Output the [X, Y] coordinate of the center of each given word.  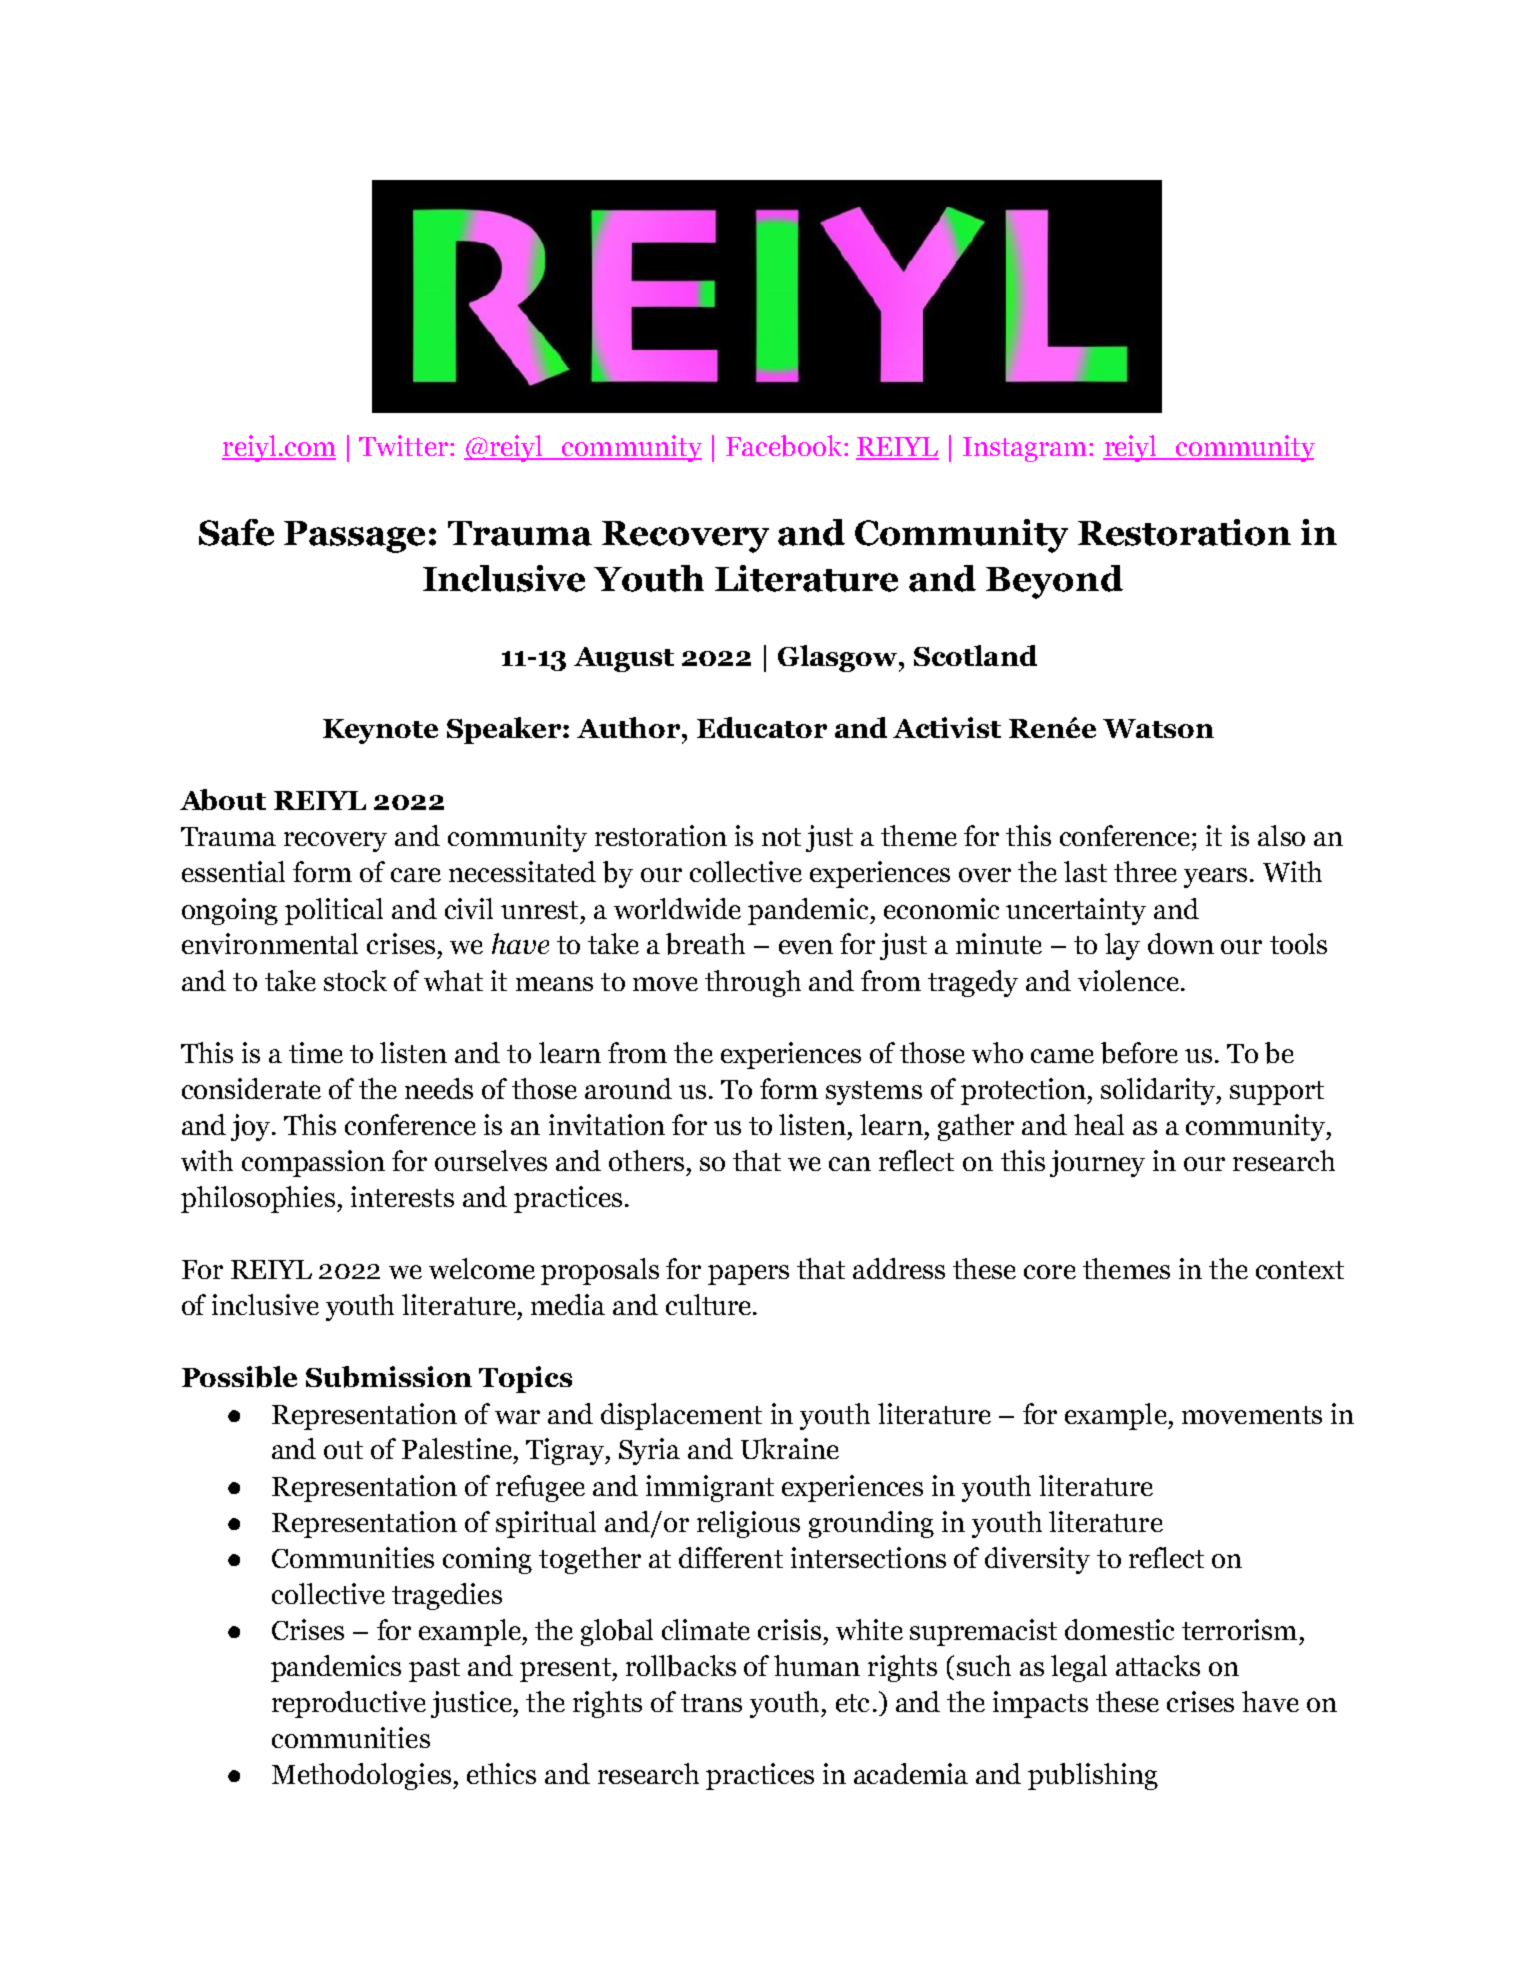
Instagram [1025, 449]
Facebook [784, 446]
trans [711, 1703]
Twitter [403, 445]
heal [1099, 1124]
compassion [313, 1163]
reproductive [349, 1704]
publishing [1093, 1776]
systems [874, 1093]
